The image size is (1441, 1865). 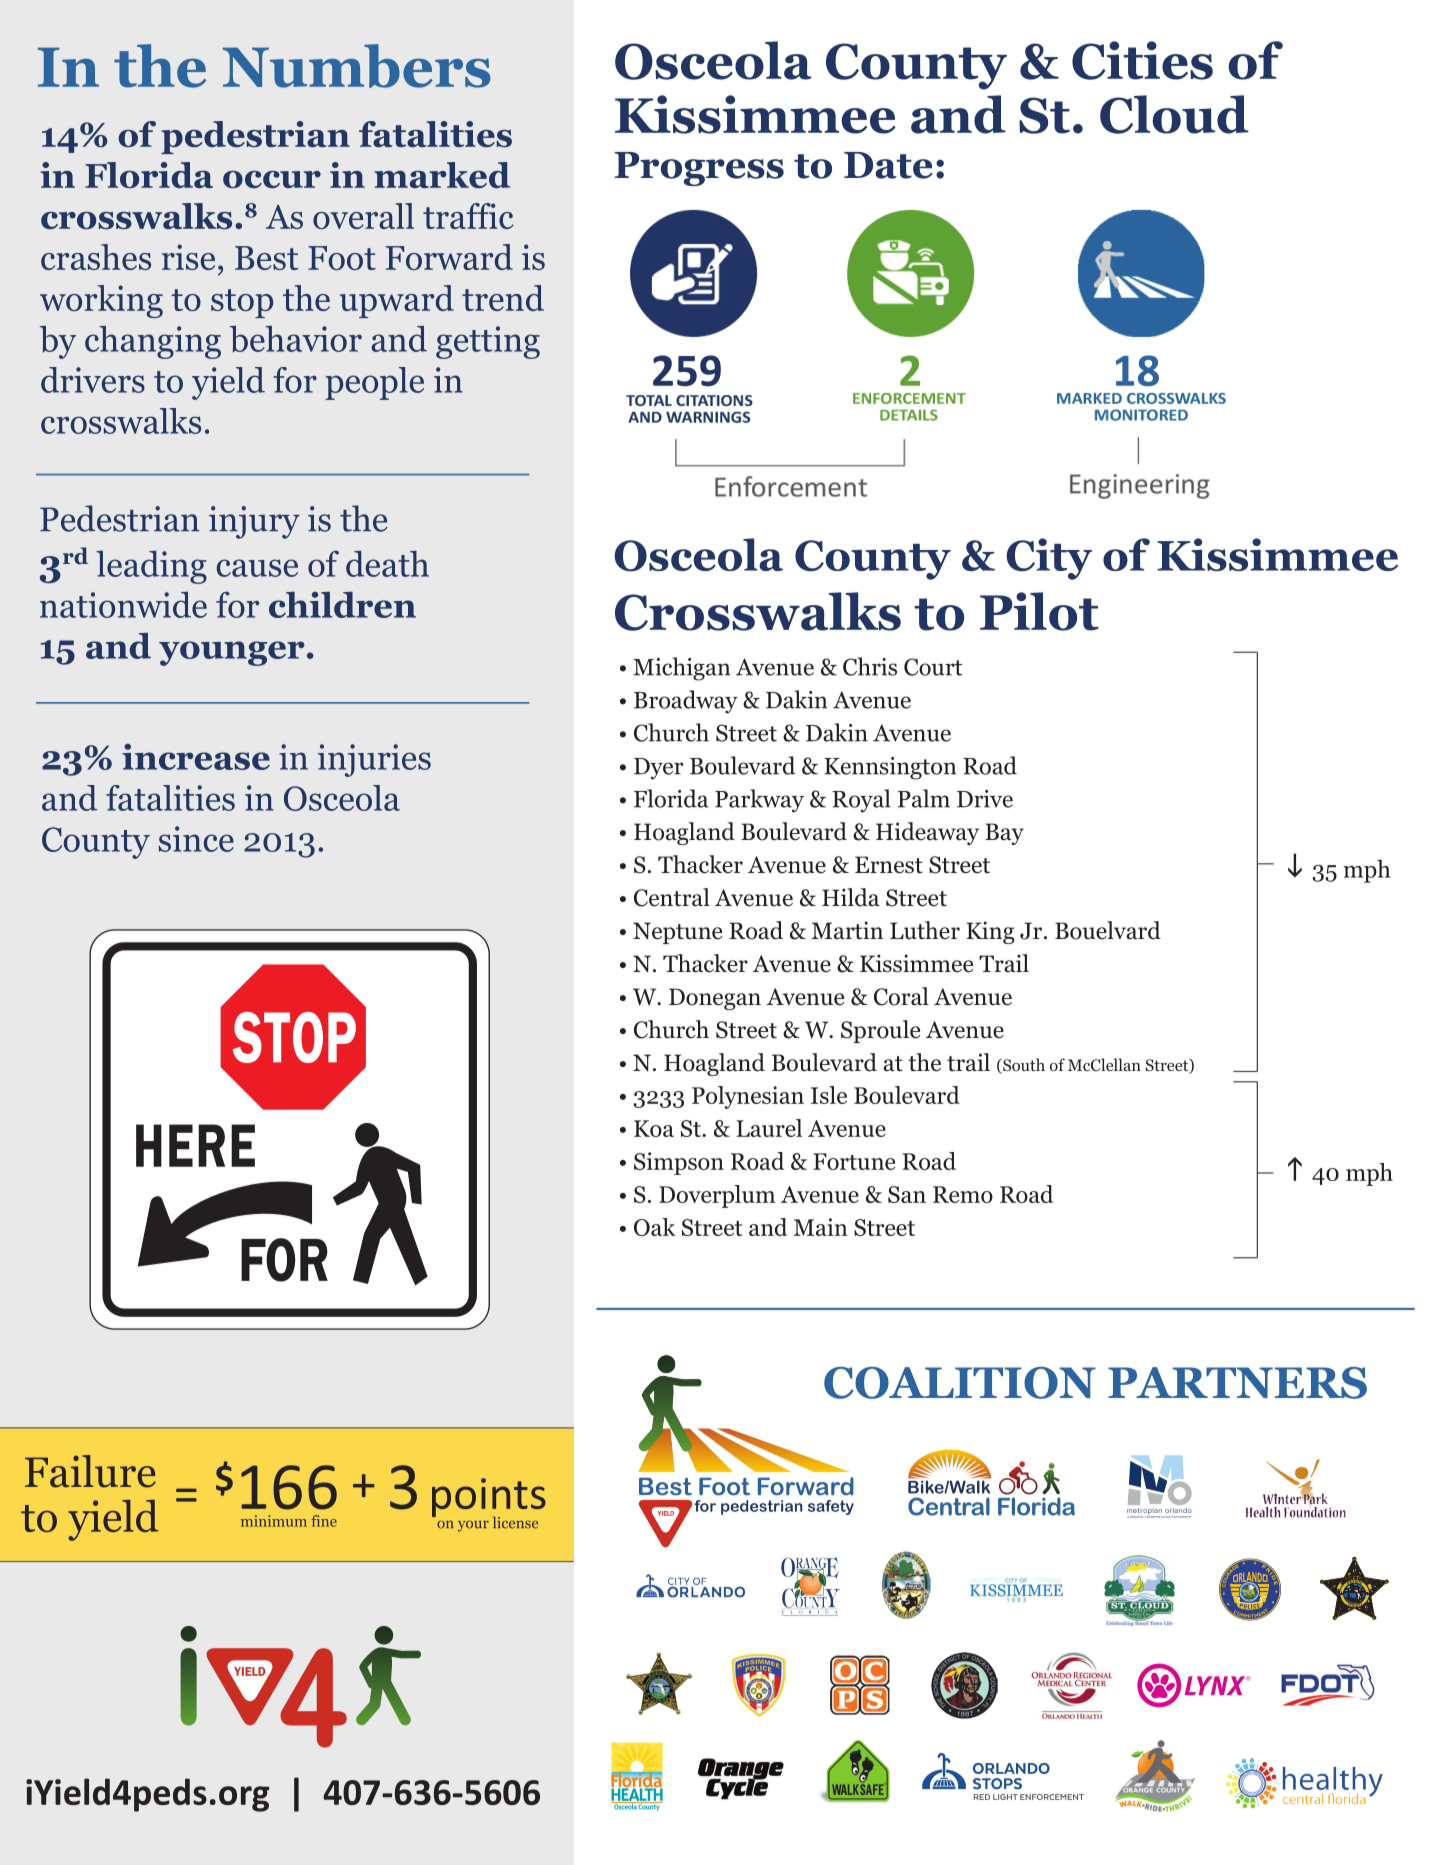 What do you see at coordinates (748, 1097) in the screenshot?
I see `Polynesian` at bounding box center [748, 1097].
